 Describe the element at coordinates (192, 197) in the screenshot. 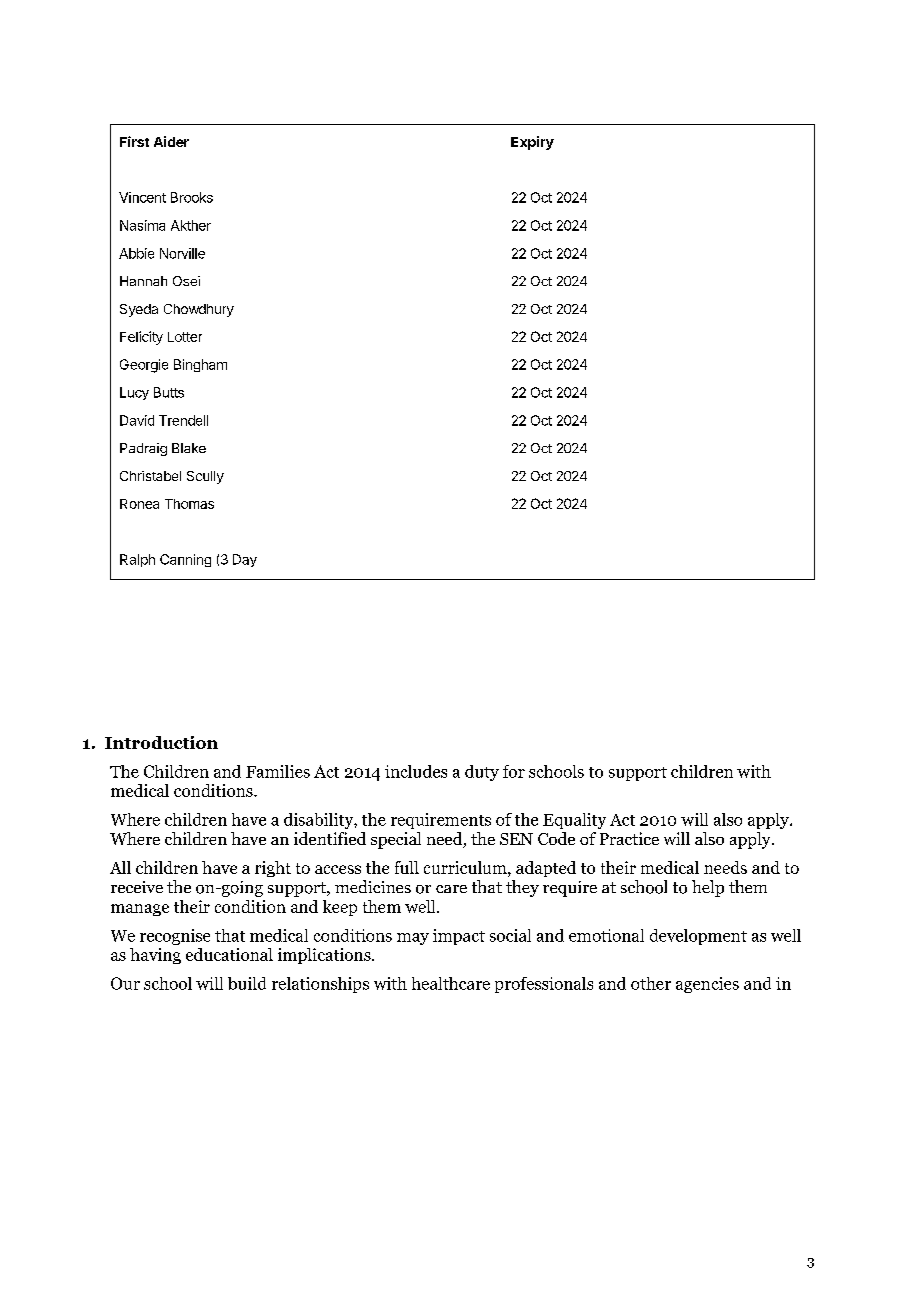

I see `Brooks` at that location.
